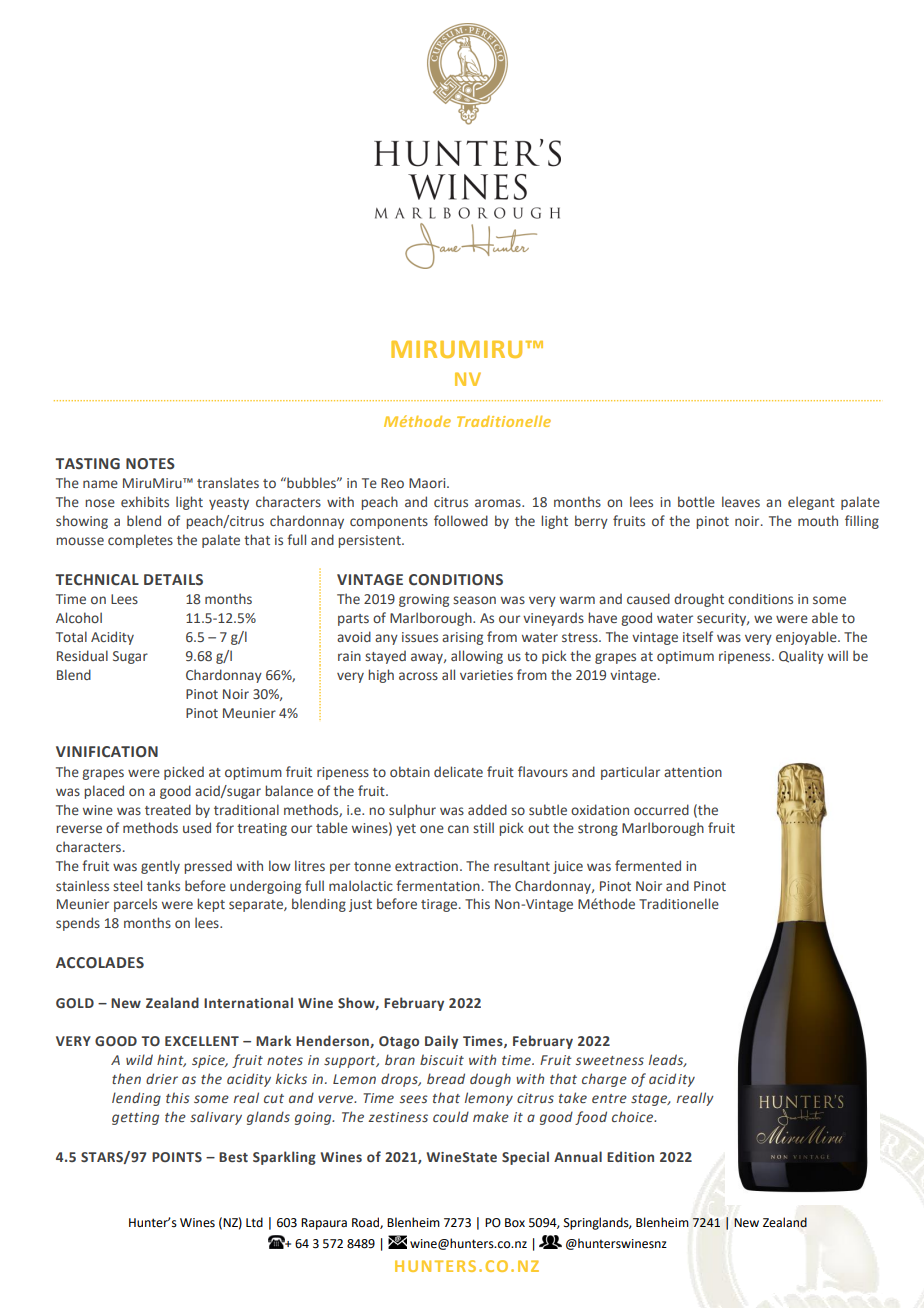  Describe the element at coordinates (100, 963) in the image. I see `ACCOLADES` at that location.
